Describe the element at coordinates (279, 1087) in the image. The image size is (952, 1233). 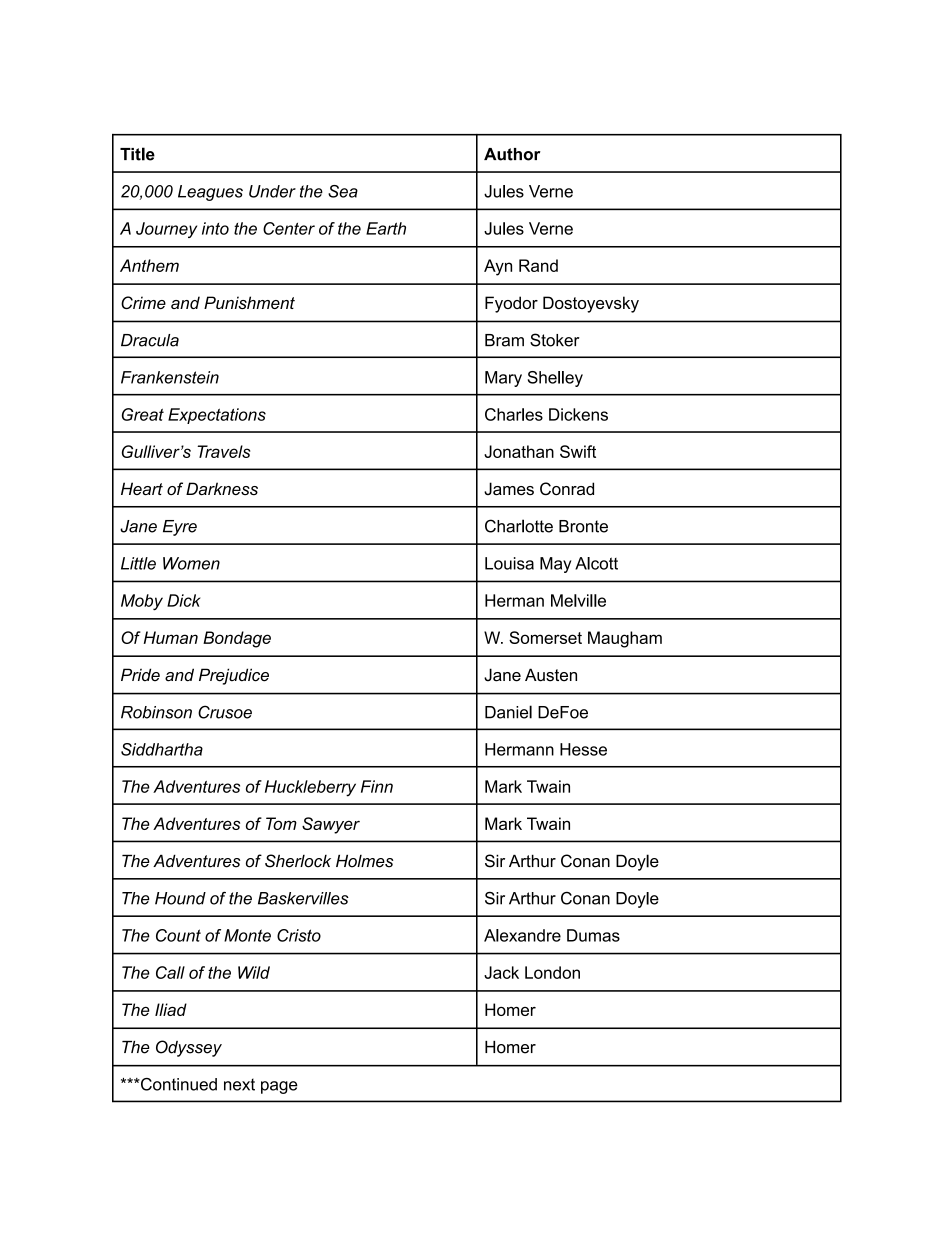
I see `page` at that location.
